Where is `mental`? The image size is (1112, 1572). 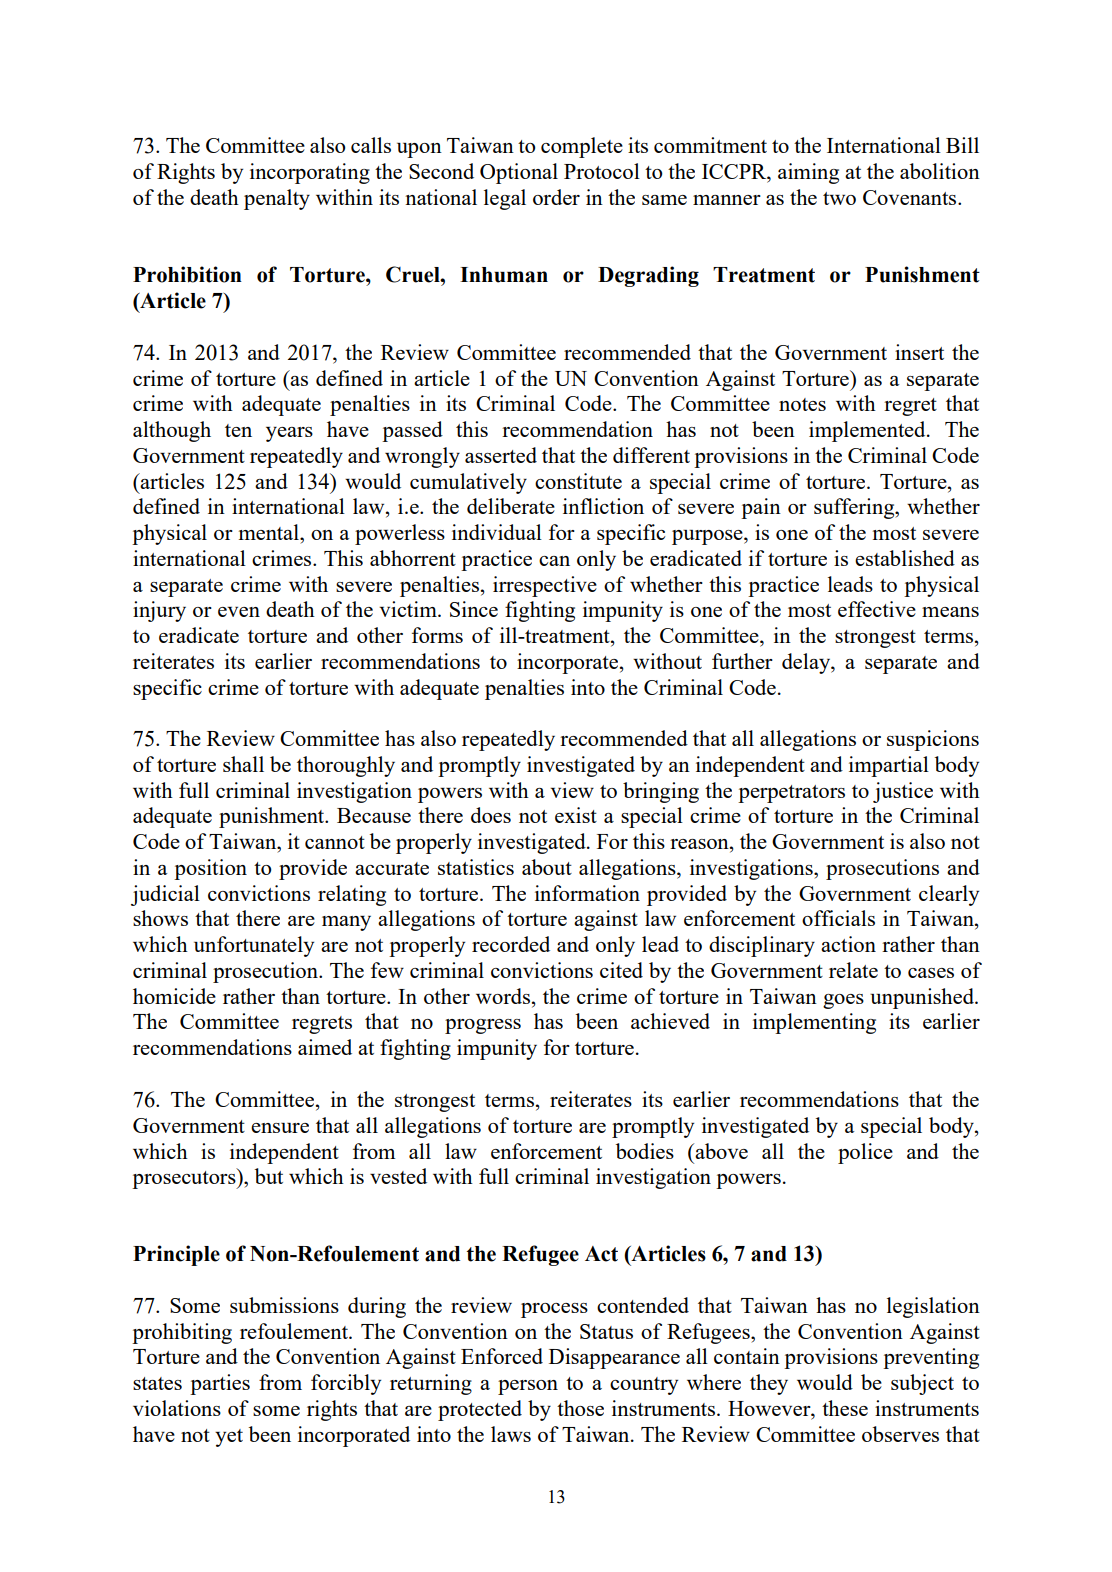
mental is located at coordinates (270, 532).
